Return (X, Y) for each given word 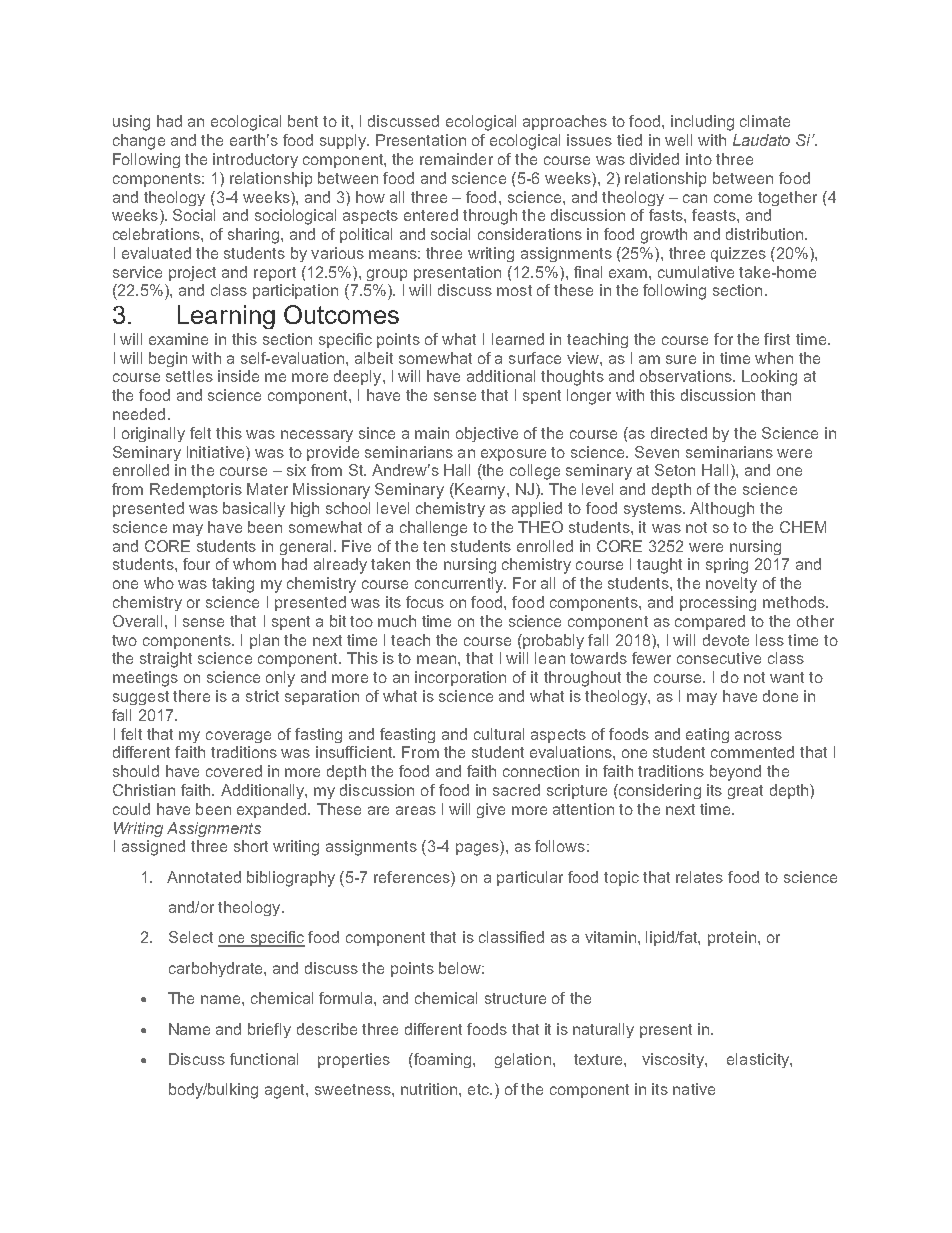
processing (718, 603)
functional (264, 1059)
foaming (441, 1060)
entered (431, 215)
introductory (255, 160)
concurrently (460, 585)
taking (233, 585)
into (699, 159)
